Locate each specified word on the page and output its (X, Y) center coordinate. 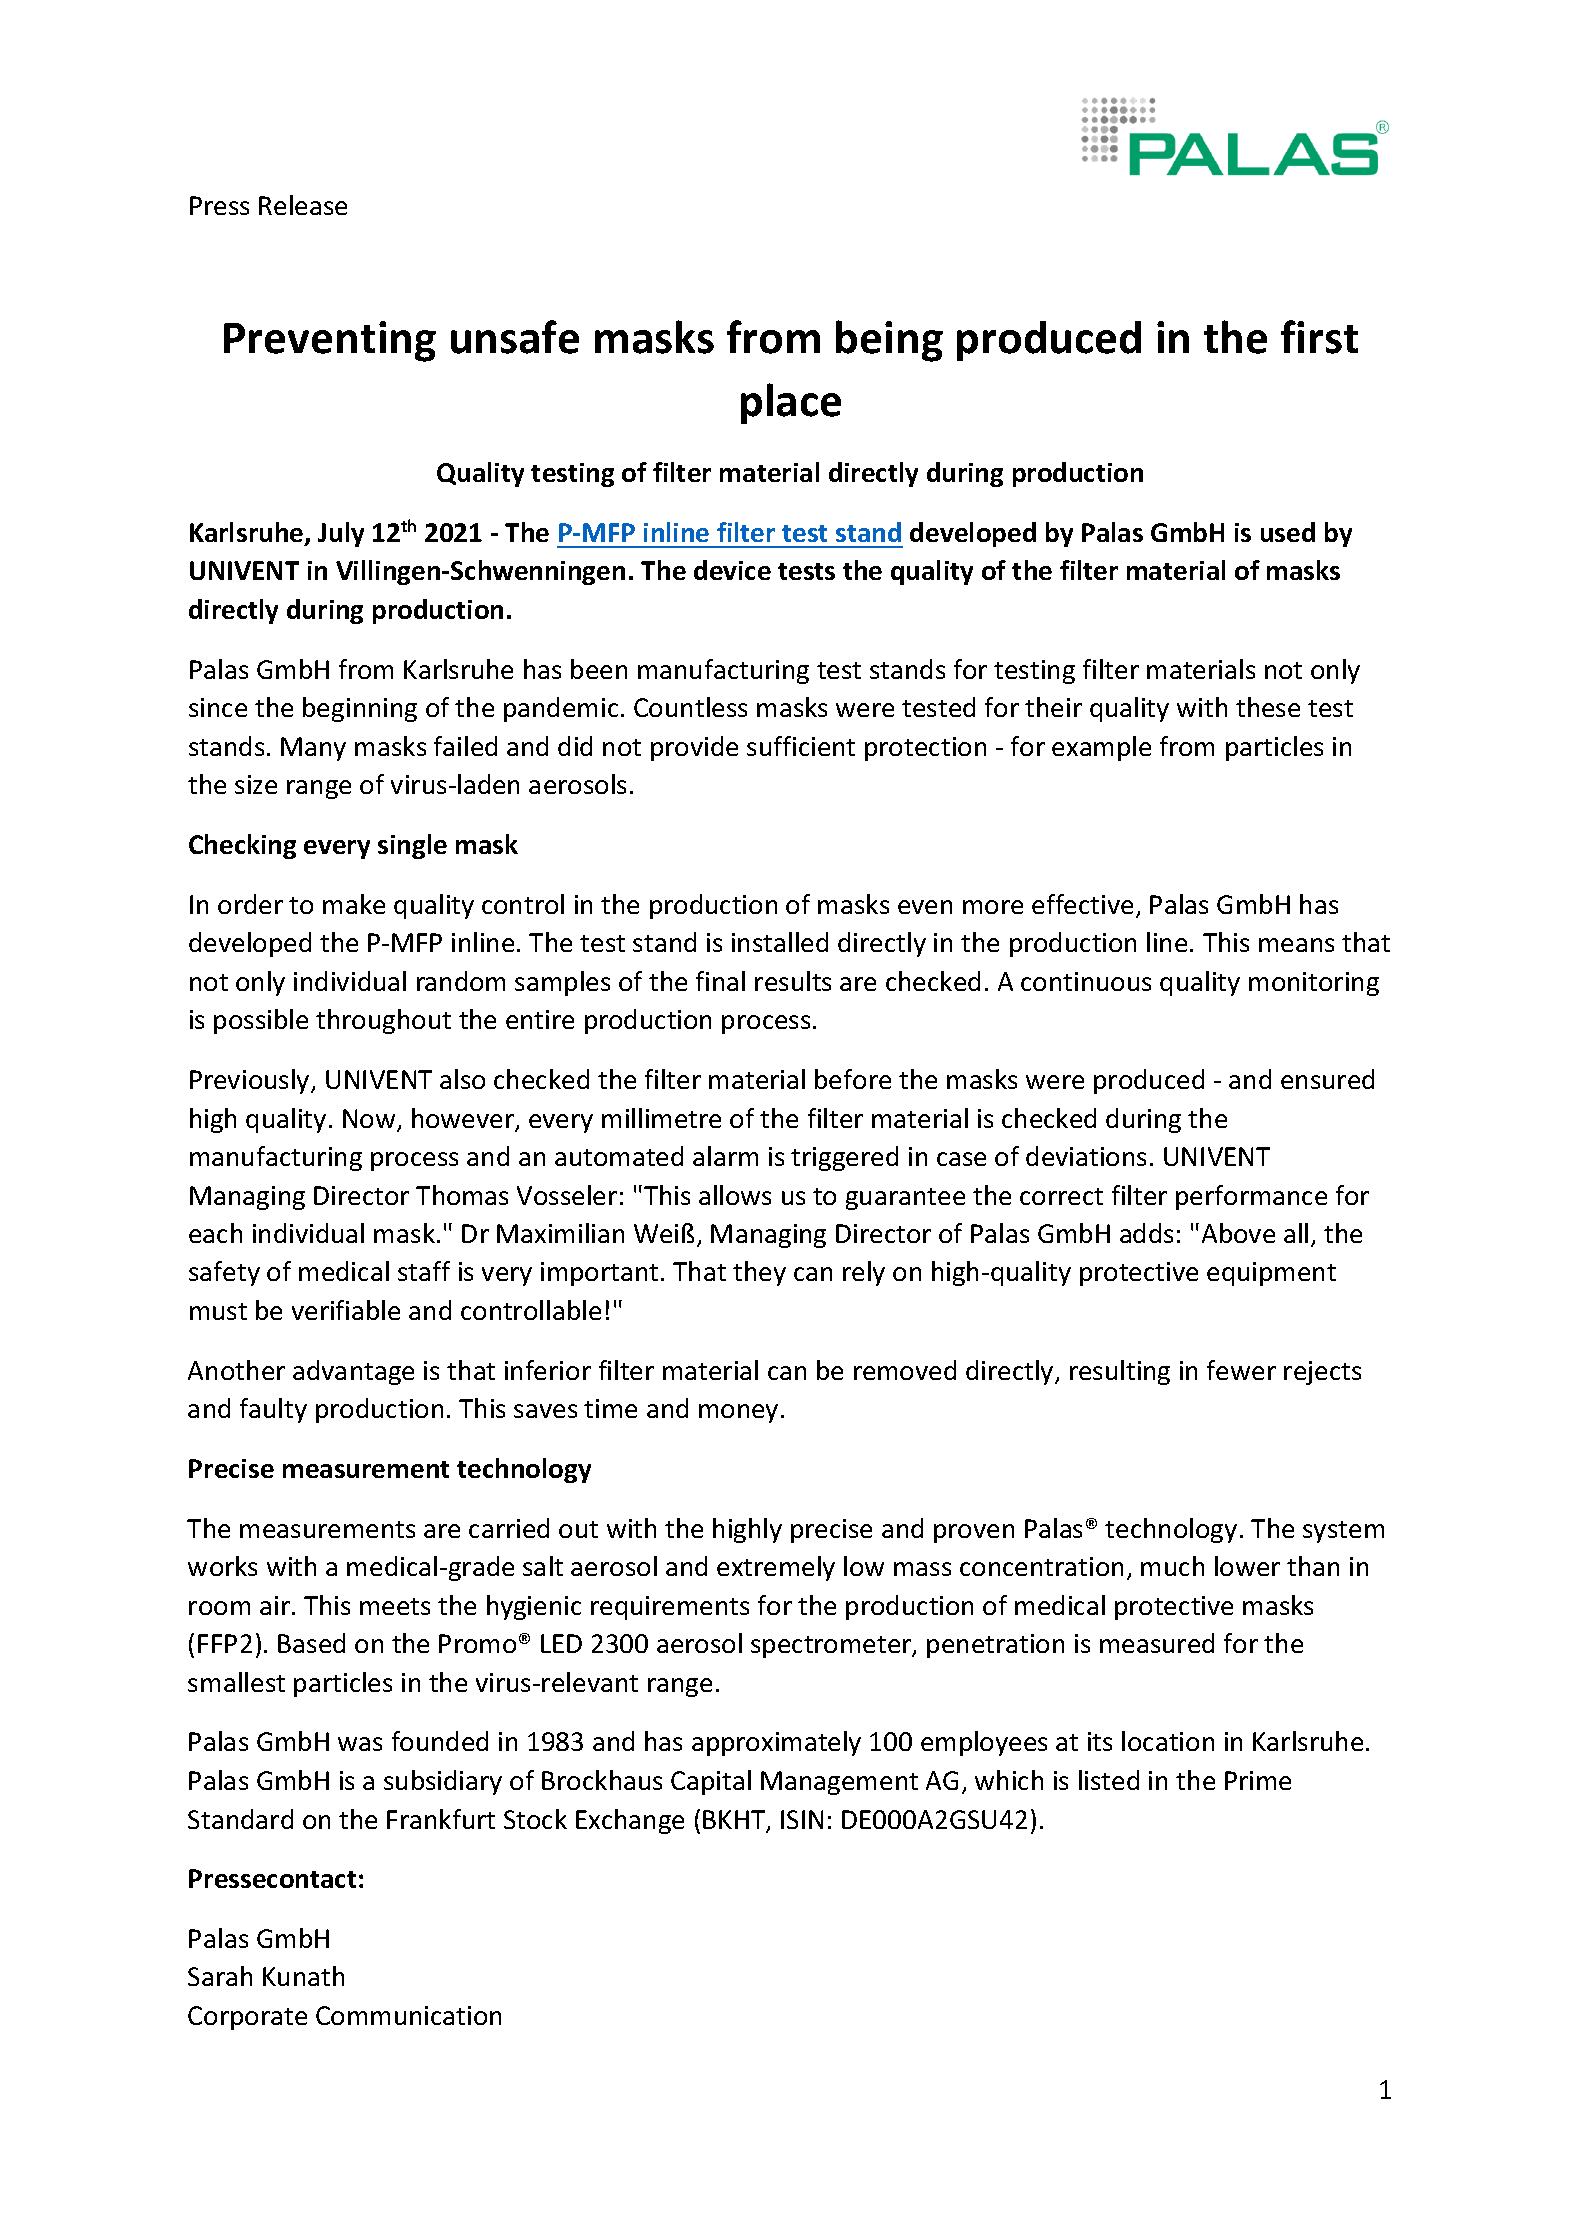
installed (780, 942)
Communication (408, 2015)
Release (303, 205)
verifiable (346, 1310)
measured (1157, 1643)
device (732, 570)
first (1319, 337)
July (341, 534)
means (1296, 945)
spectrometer (832, 1647)
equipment (1271, 1274)
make (354, 904)
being (889, 341)
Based (311, 1643)
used (1288, 532)
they (759, 1273)
